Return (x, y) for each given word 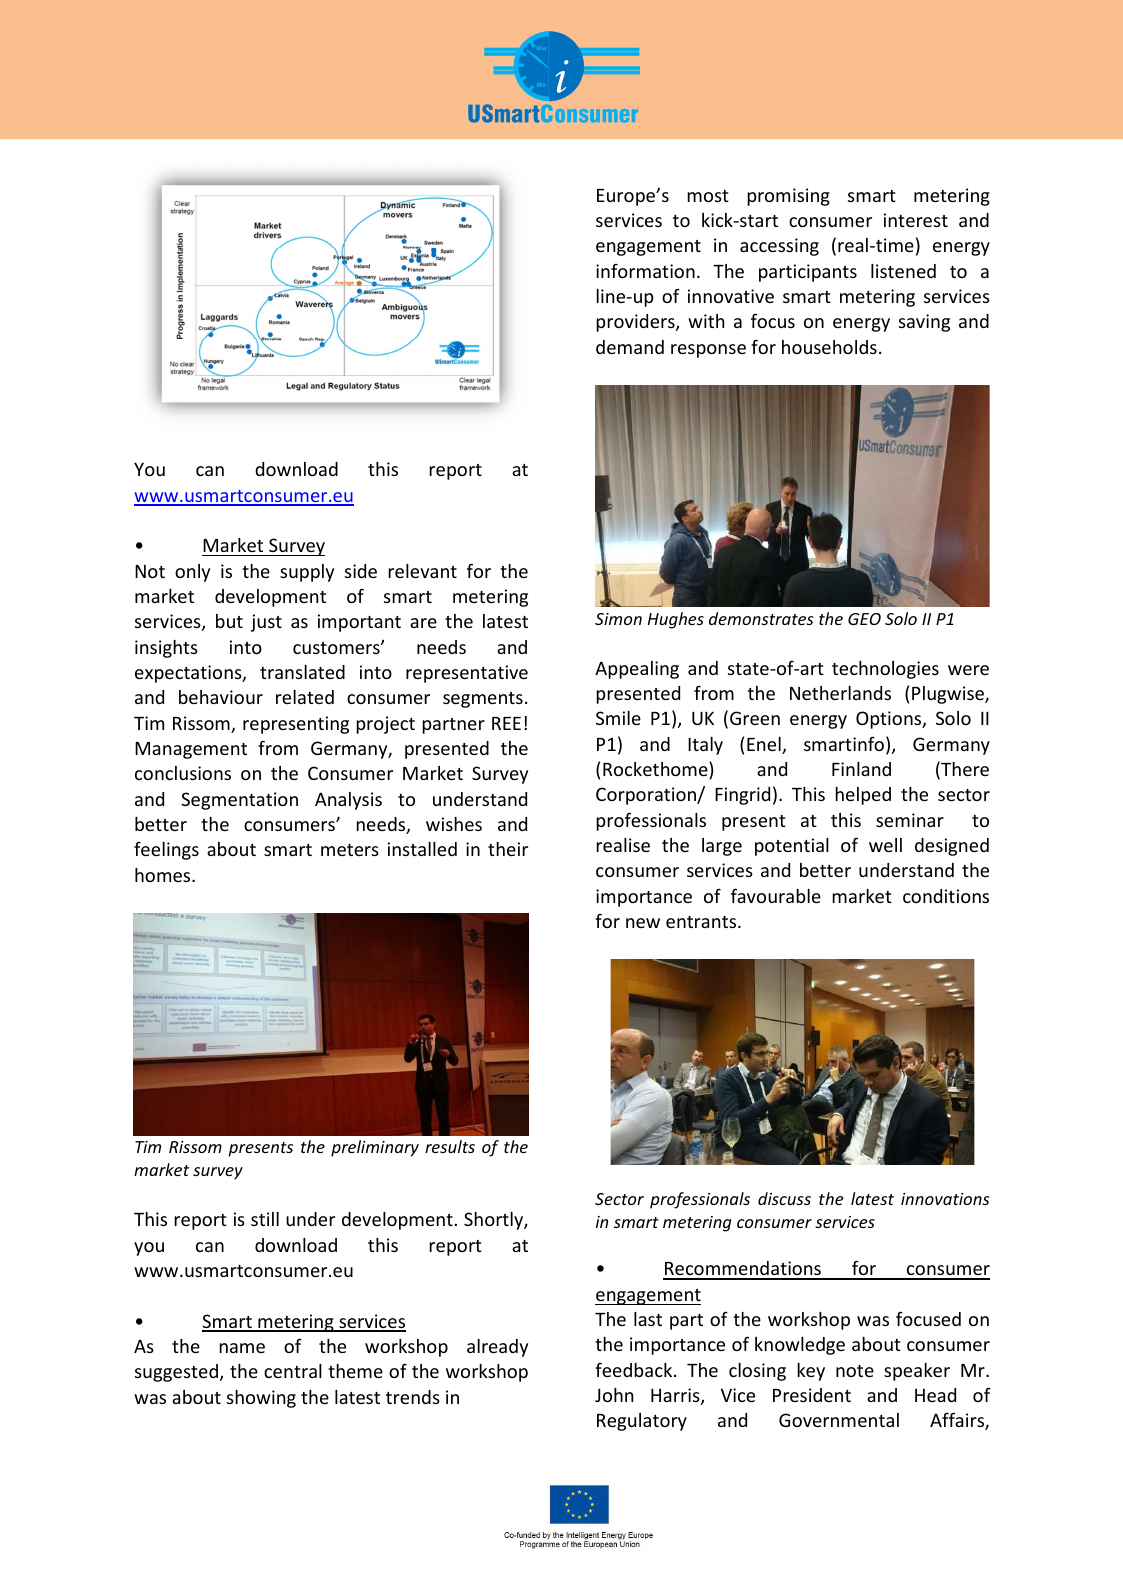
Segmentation (239, 801)
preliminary (375, 1148)
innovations (945, 1199)
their (508, 849)
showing (261, 1399)
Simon (618, 619)
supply (307, 573)
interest (916, 220)
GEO (864, 619)
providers (636, 323)
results (450, 1146)
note (855, 1371)
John (614, 1395)
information (645, 271)
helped (863, 796)
